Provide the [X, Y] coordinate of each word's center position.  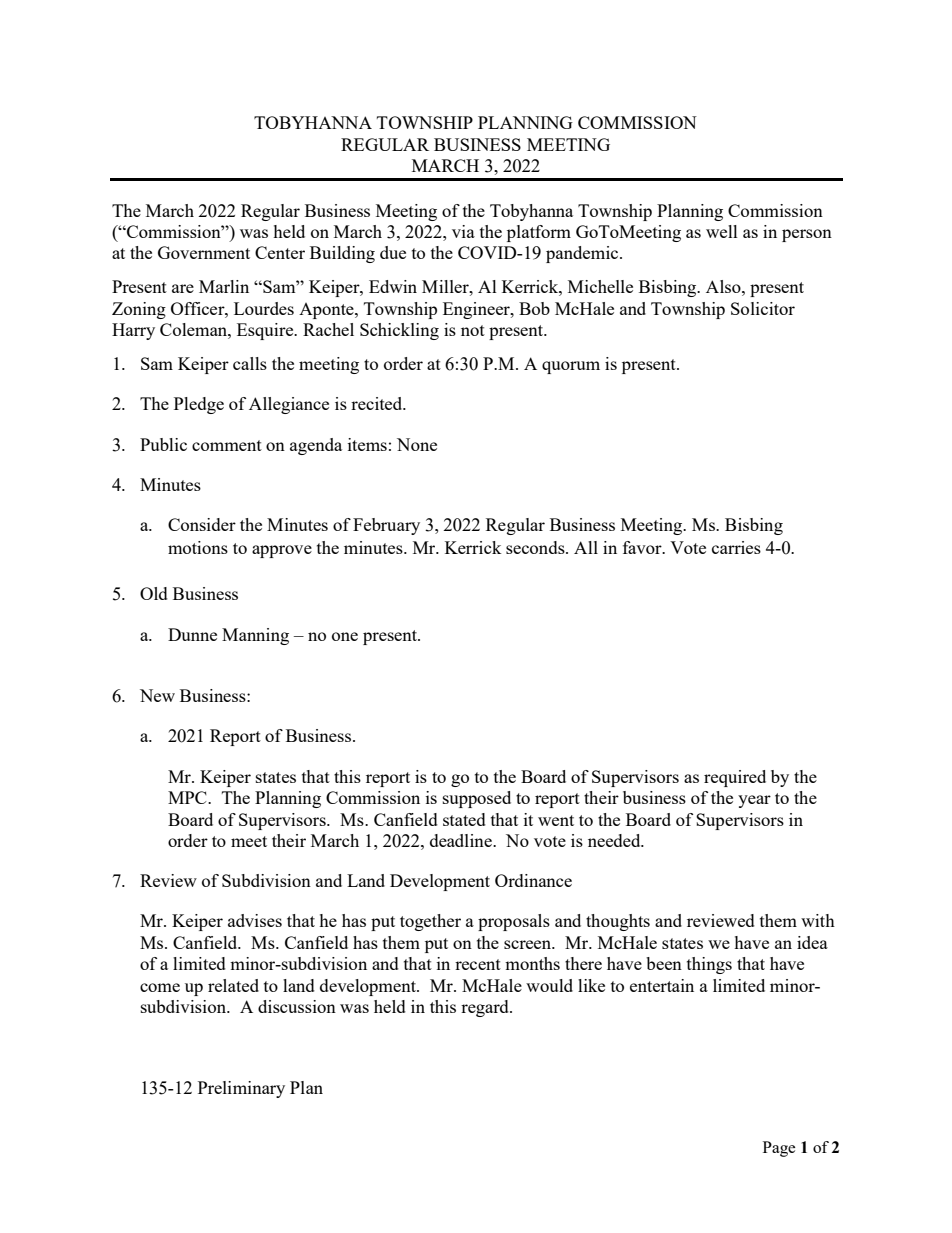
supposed [477, 799]
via [463, 231]
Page [779, 1149]
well [722, 231]
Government [204, 252]
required [735, 778]
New [157, 695]
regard [486, 1008]
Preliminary [241, 1089]
